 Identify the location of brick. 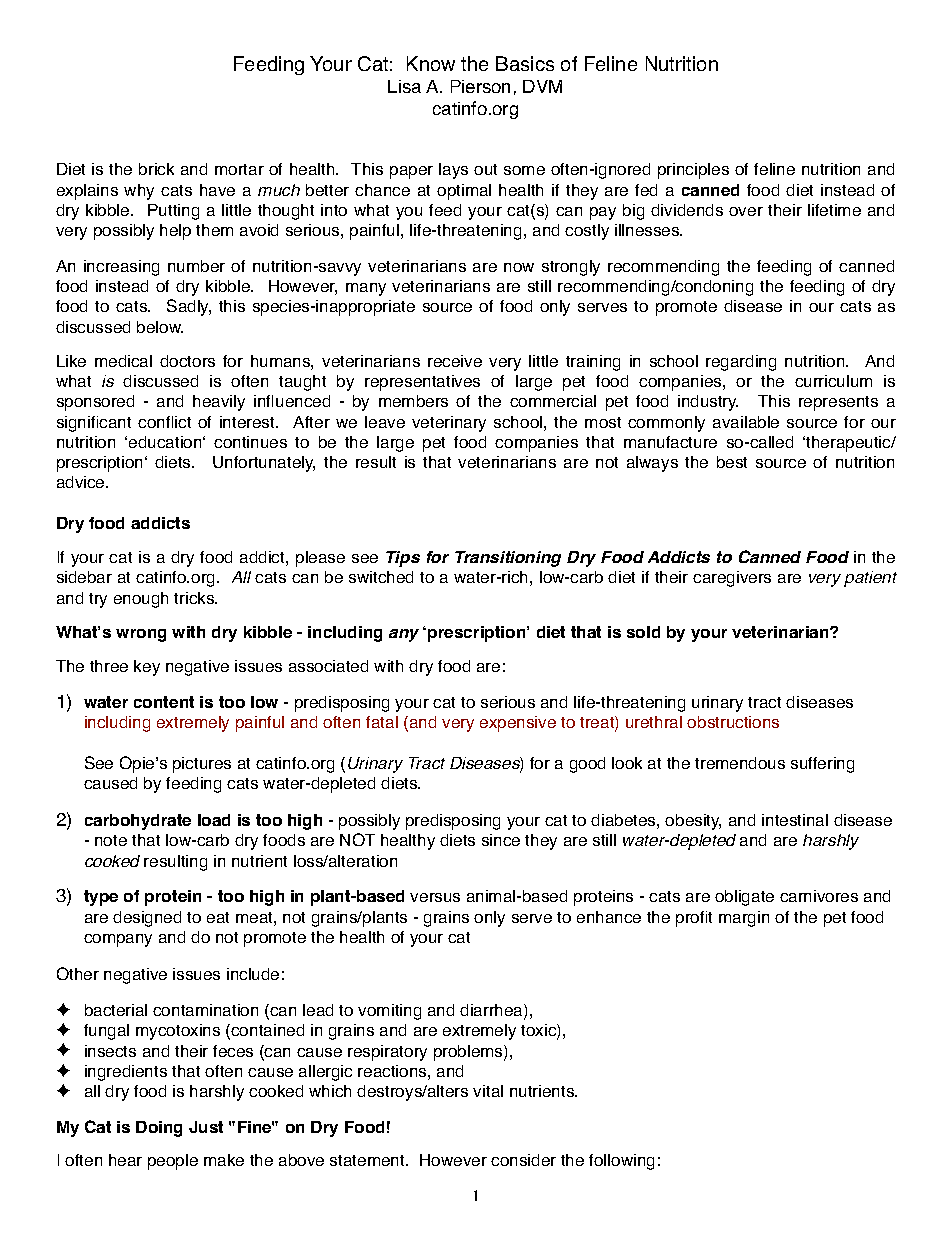
(156, 169).
